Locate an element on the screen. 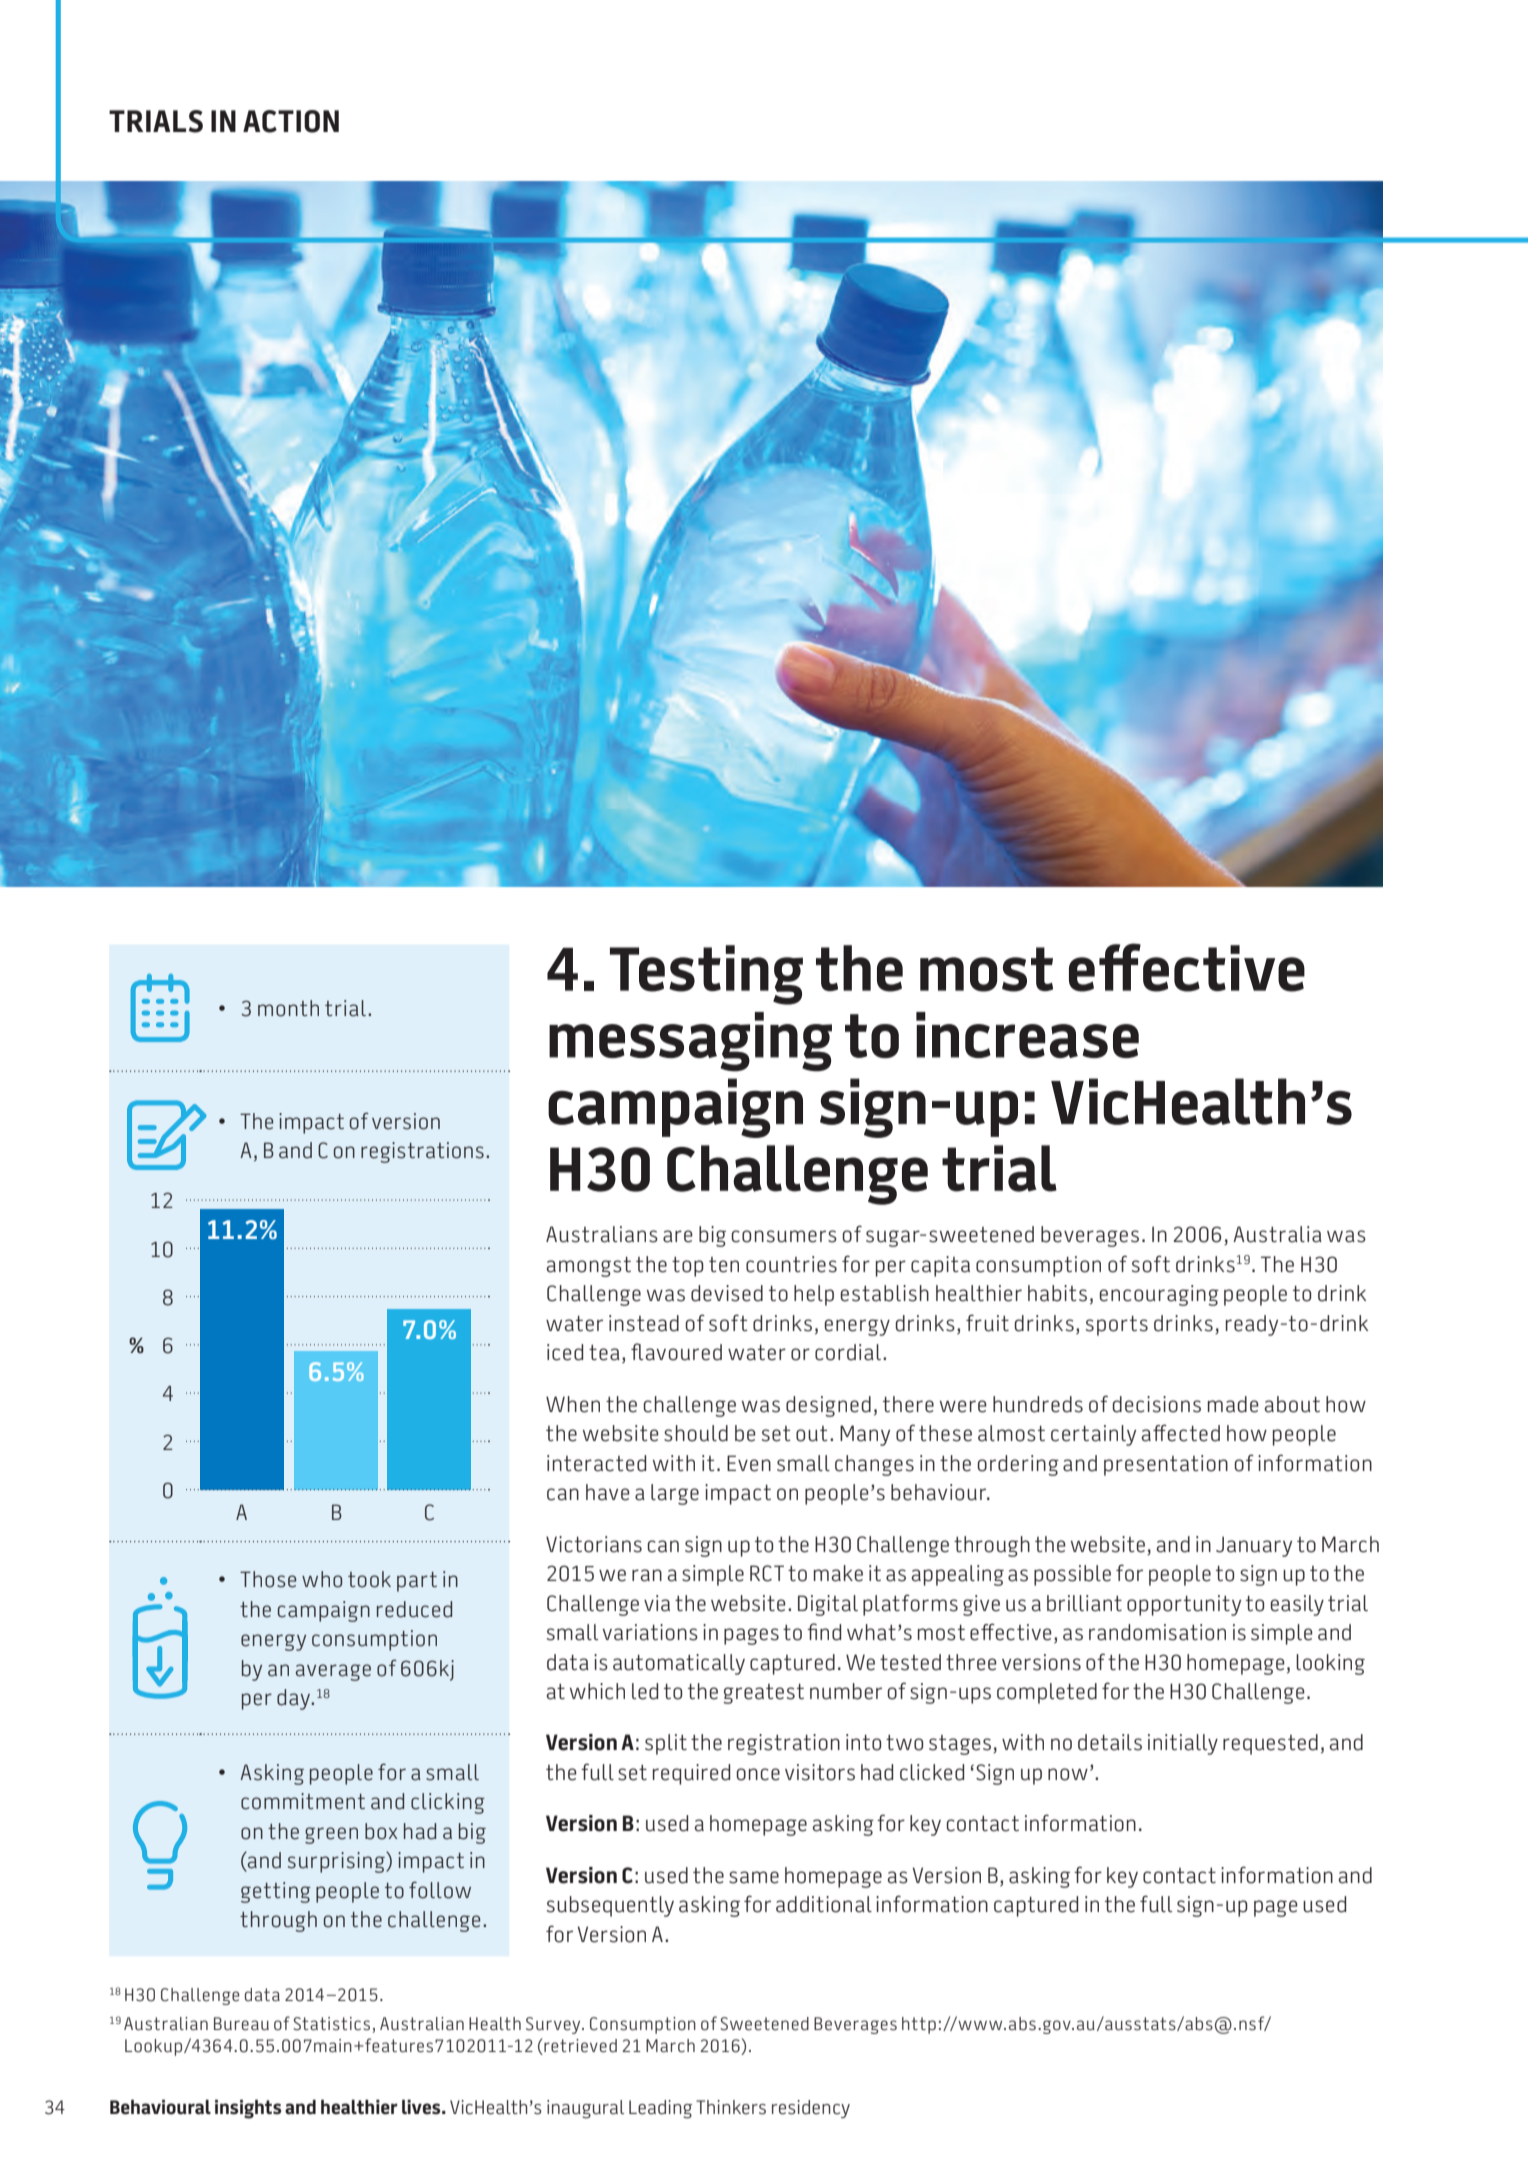 This screenshot has height=2161, width=1528. Testing is located at coordinates (706, 975).
